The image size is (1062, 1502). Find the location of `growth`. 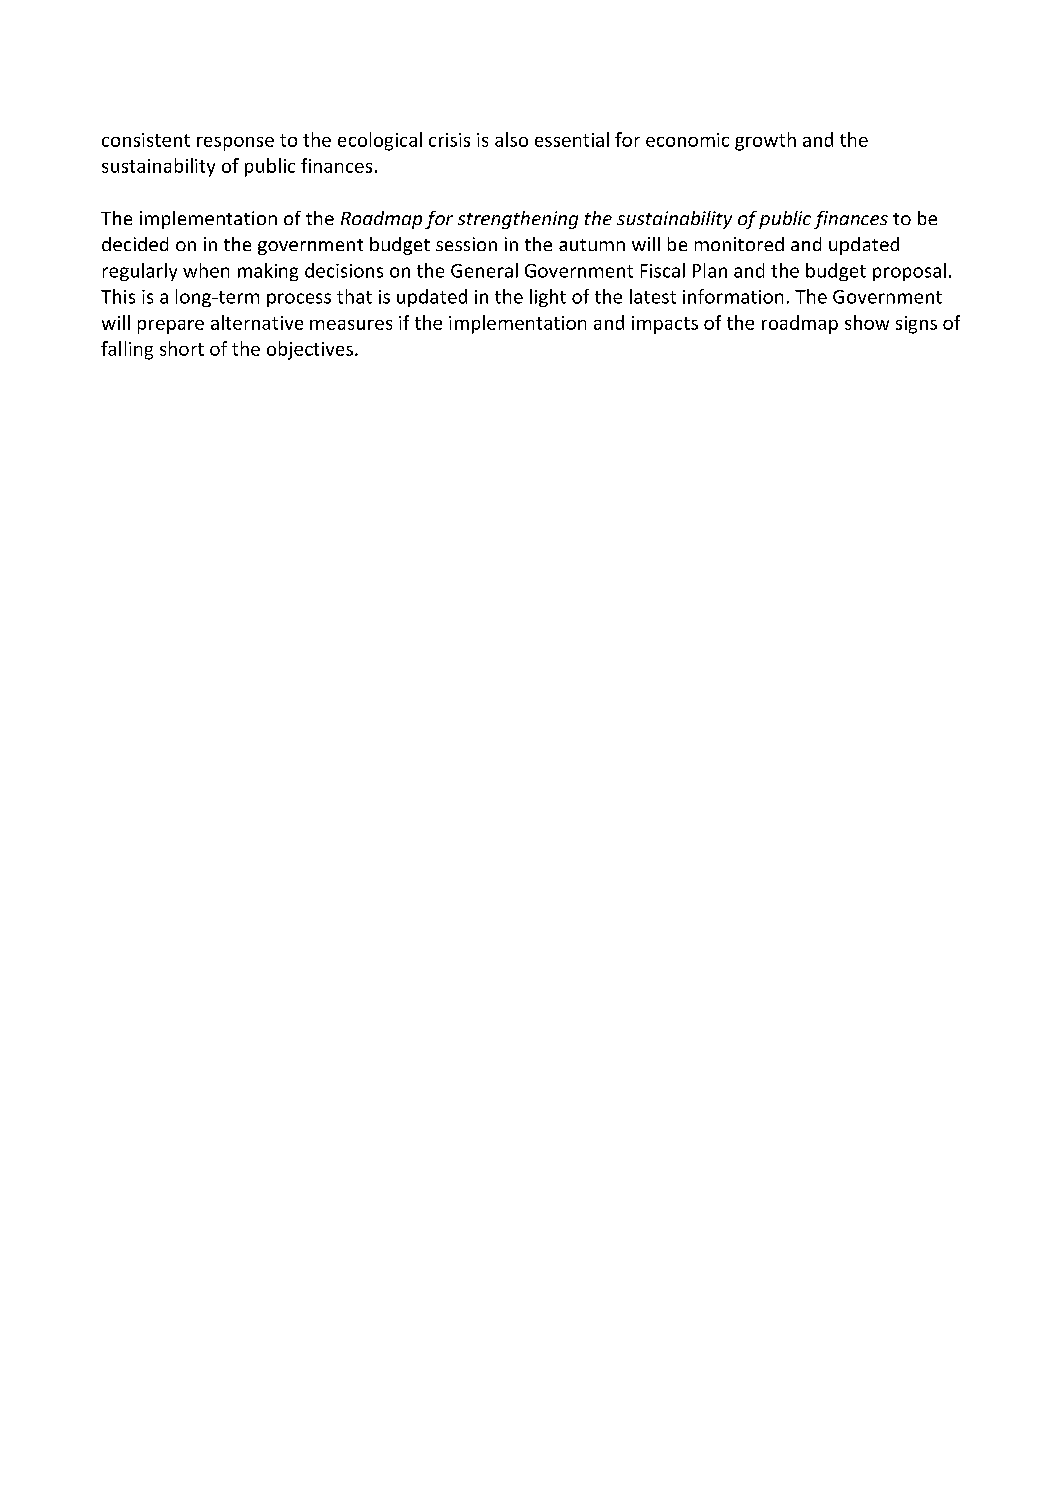

growth is located at coordinates (765, 141).
